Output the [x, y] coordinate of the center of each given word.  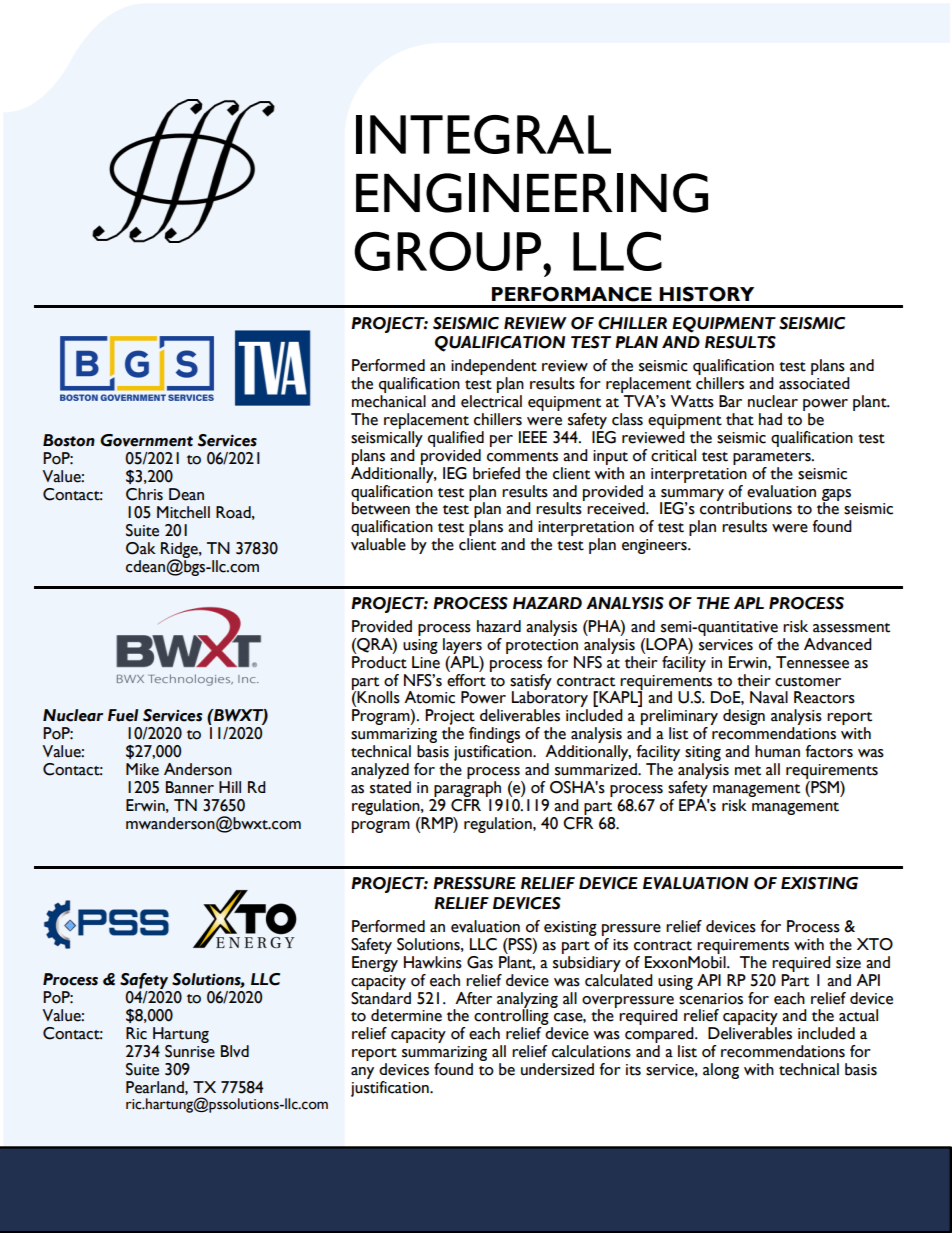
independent [494, 368]
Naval [769, 697]
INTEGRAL [483, 134]
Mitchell [183, 512]
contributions [746, 507]
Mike [142, 769]
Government [146, 440]
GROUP [447, 251]
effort [466, 679]
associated [814, 383]
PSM [825, 787]
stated [390, 787]
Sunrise [190, 1050]
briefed [496, 473]
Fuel [123, 715]
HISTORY [706, 294]
